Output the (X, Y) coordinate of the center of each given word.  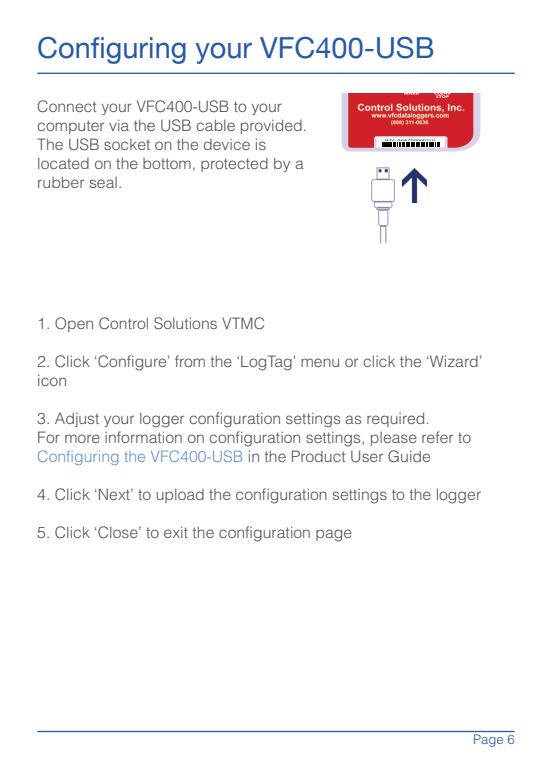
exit (176, 532)
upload (180, 496)
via (119, 125)
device (227, 144)
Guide (409, 456)
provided (271, 126)
